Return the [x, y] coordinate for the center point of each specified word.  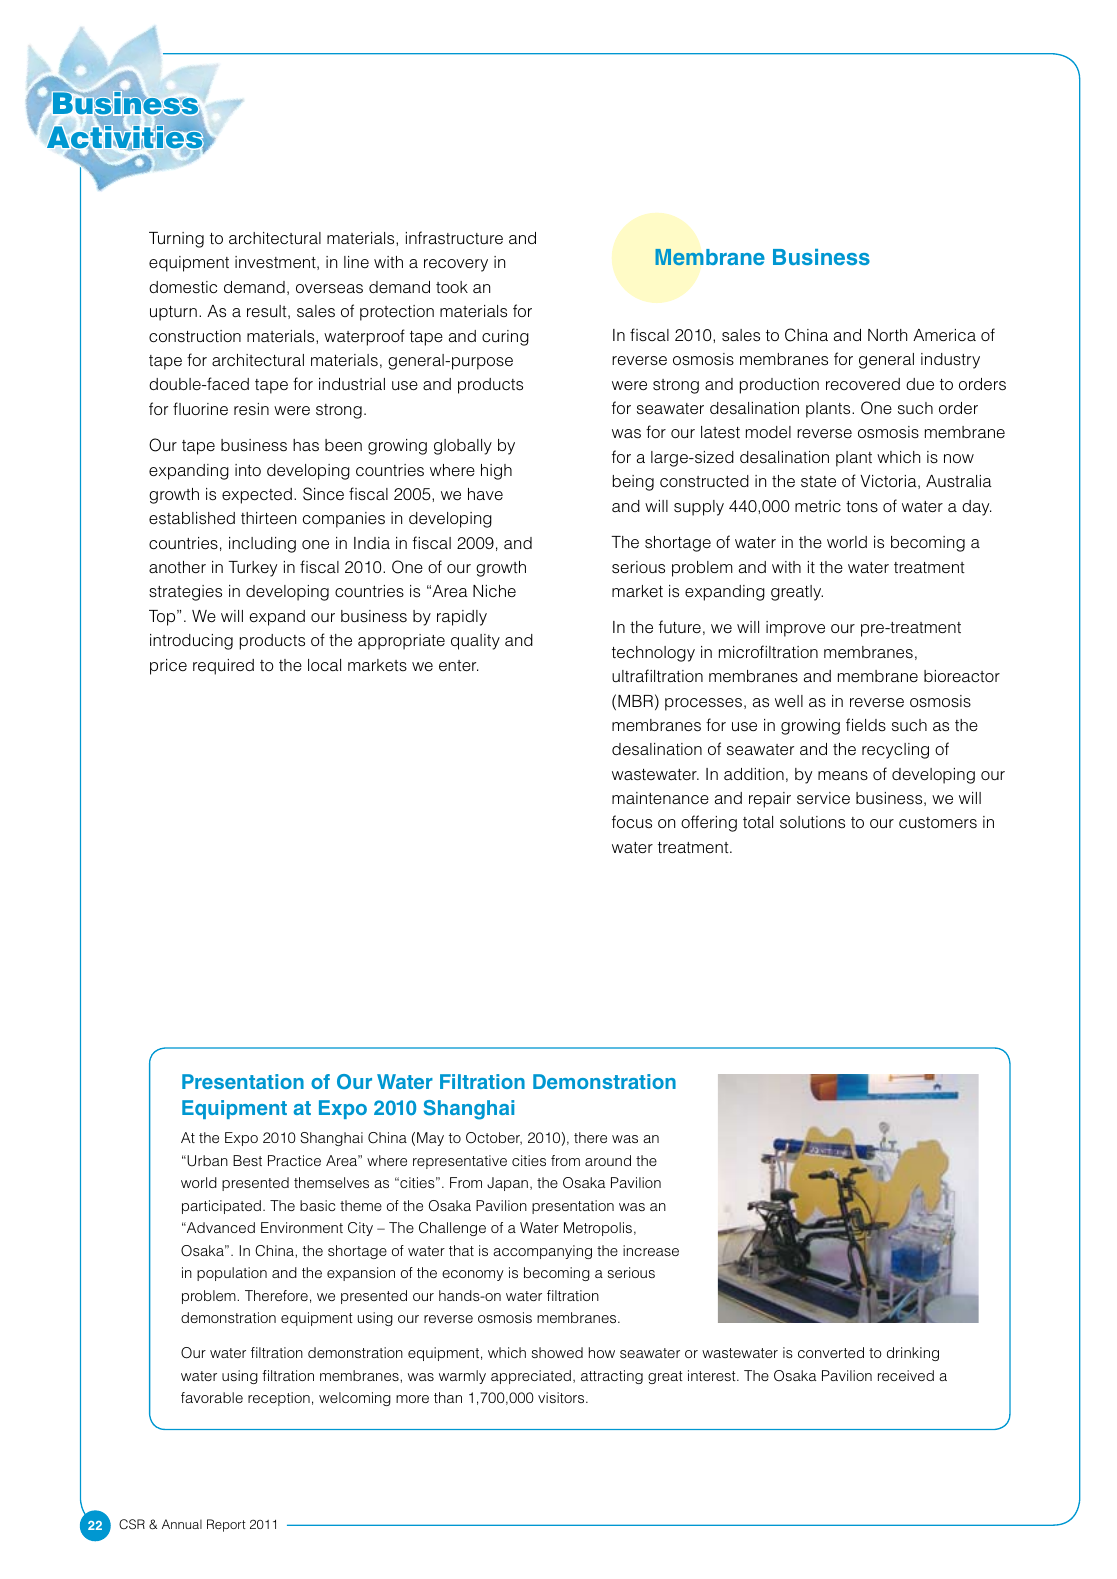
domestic [183, 287]
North [887, 335]
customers [938, 823]
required [223, 667]
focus [632, 822]
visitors [562, 1397]
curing [505, 338]
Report [226, 1525]
